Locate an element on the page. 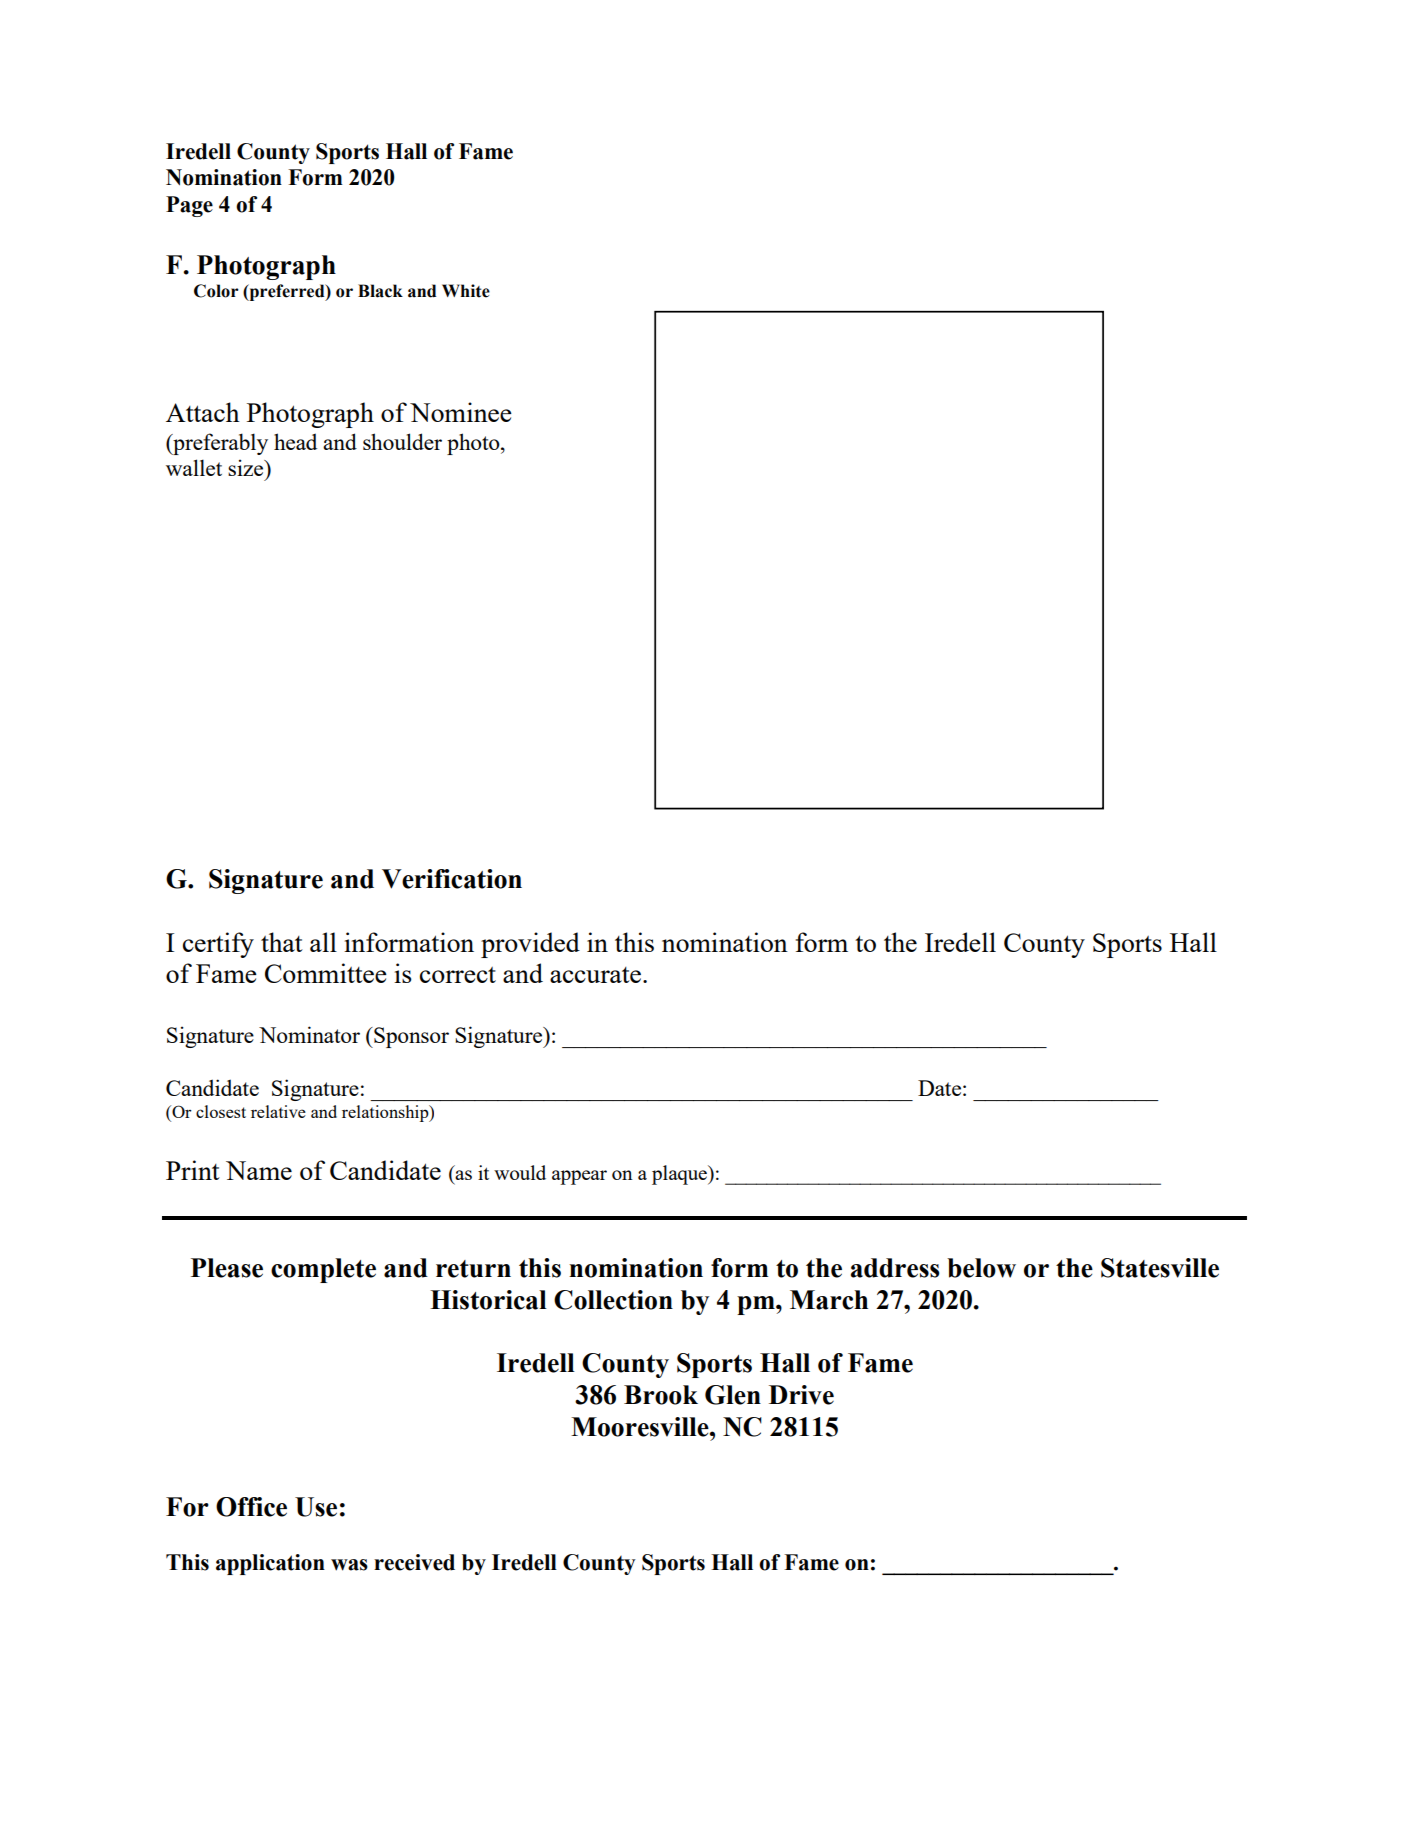 Image resolution: width=1410 pixels, height=1824 pixels. Use is located at coordinates (316, 1507).
